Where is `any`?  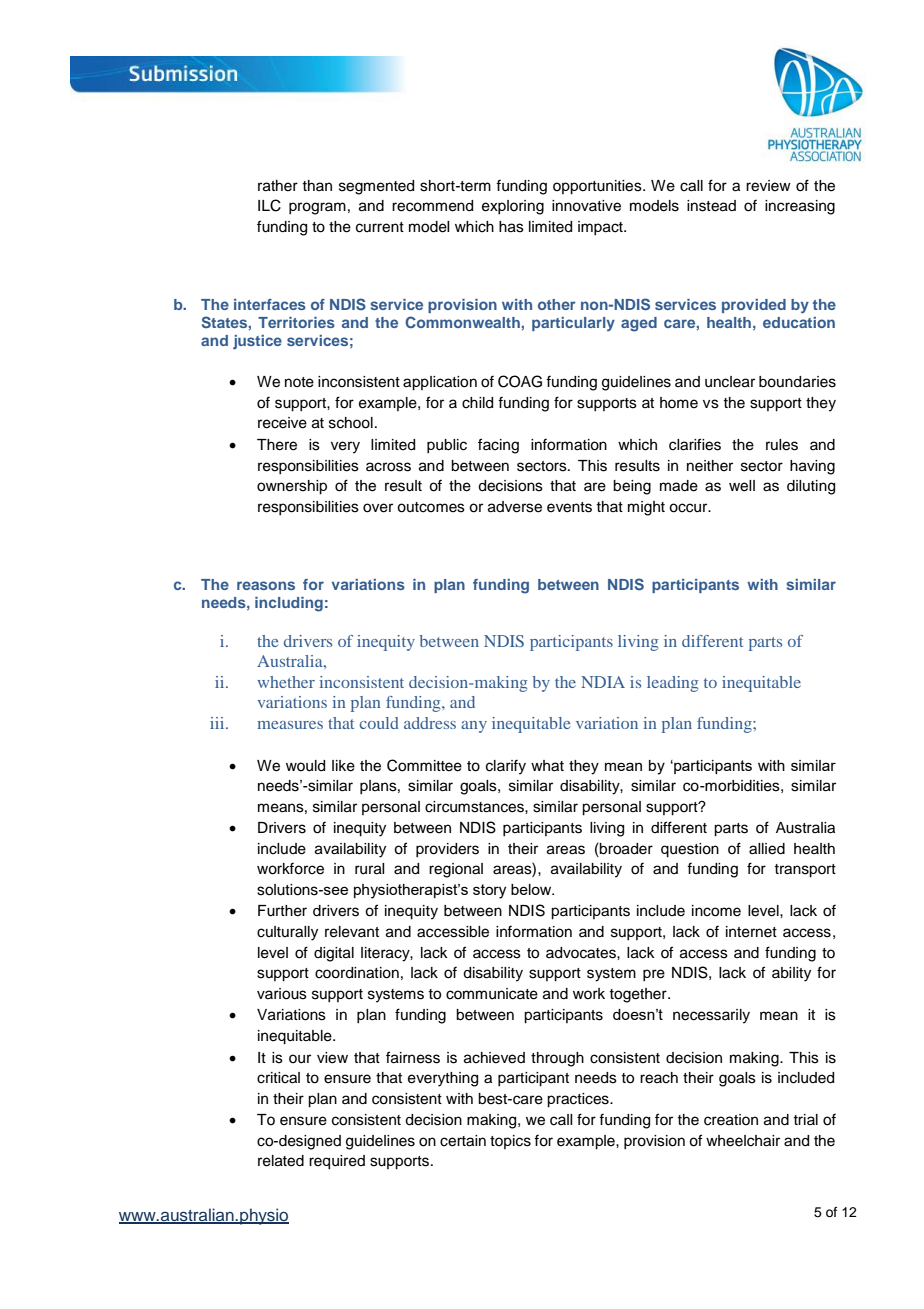 any is located at coordinates (474, 727).
